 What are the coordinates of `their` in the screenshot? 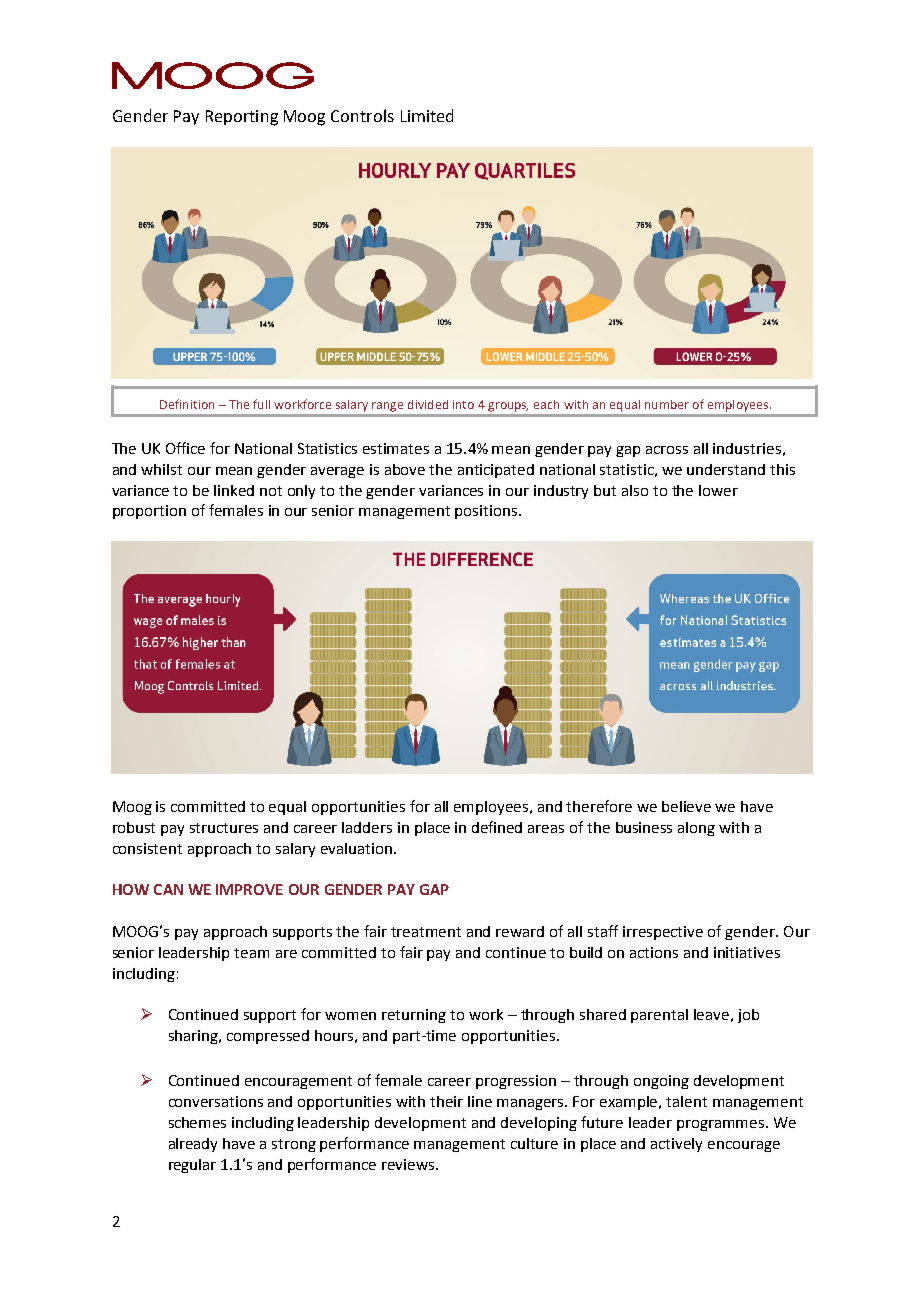 It's located at (446, 1101).
